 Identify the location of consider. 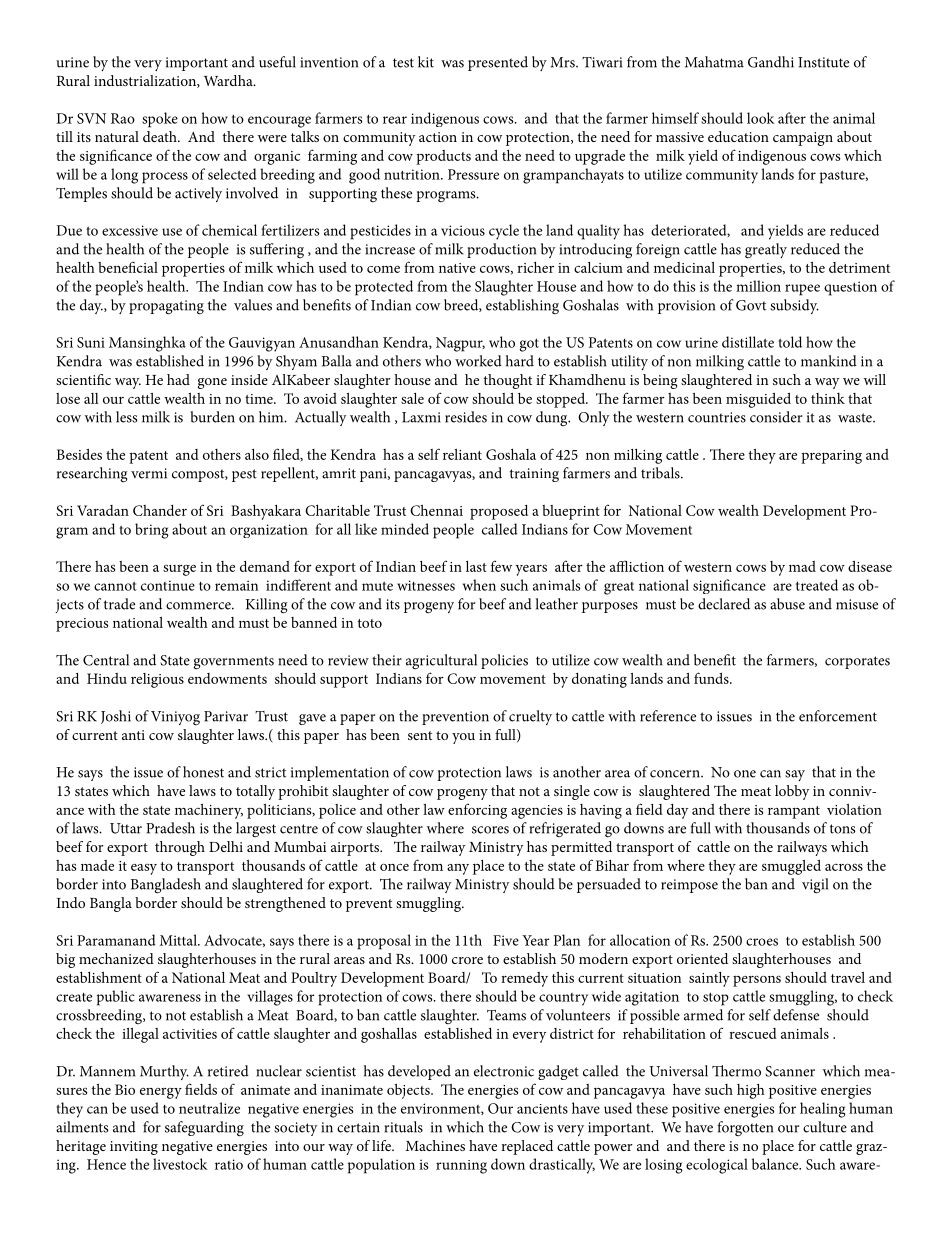
(776, 417).
